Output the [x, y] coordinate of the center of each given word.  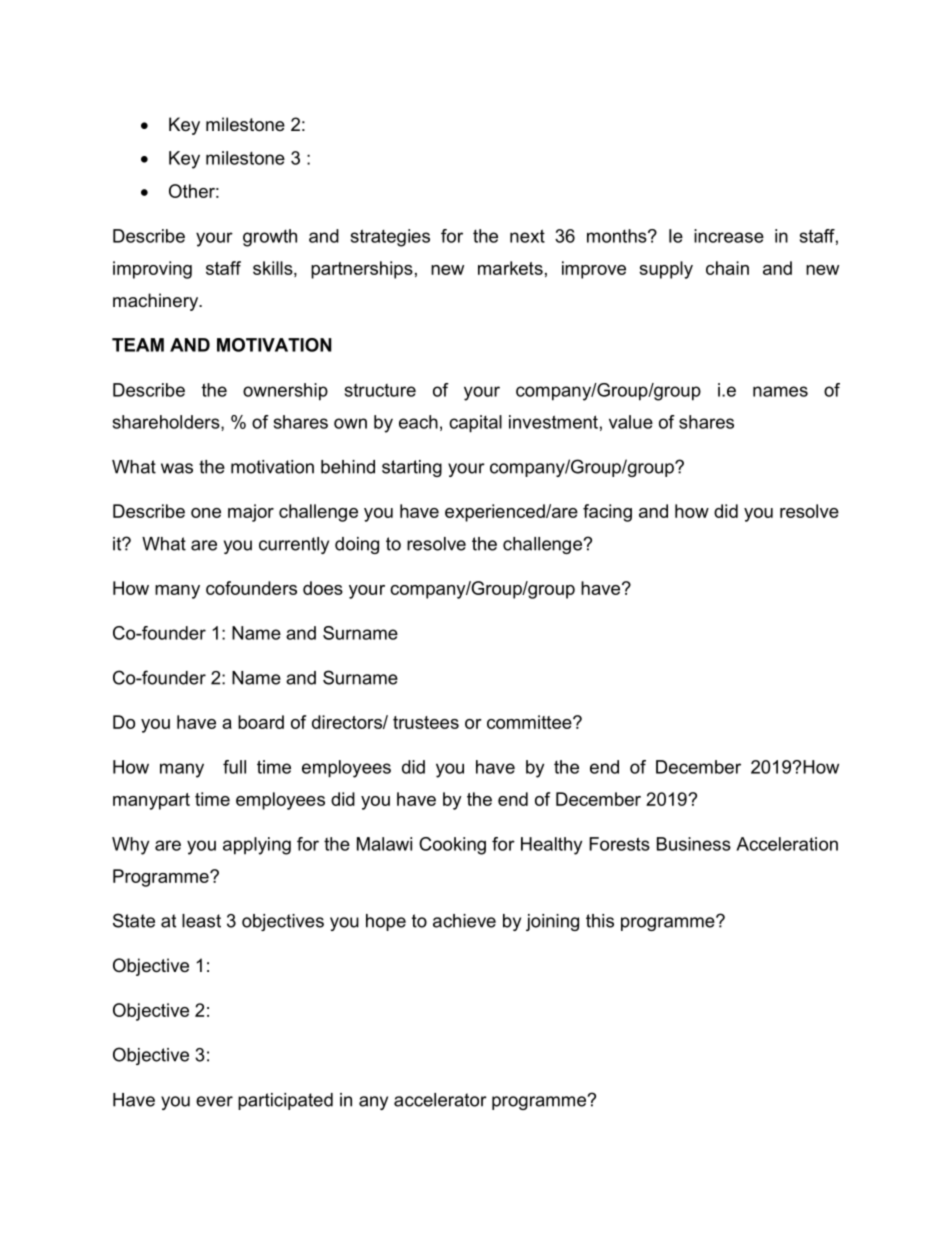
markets [510, 268]
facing [607, 513]
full [234, 767]
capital [475, 424]
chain [727, 268]
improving [152, 270]
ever [214, 1101]
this [600, 921]
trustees [426, 722]
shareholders [167, 423]
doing [357, 545]
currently [294, 545]
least [201, 921]
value [631, 422]
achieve [464, 921]
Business [694, 844]
